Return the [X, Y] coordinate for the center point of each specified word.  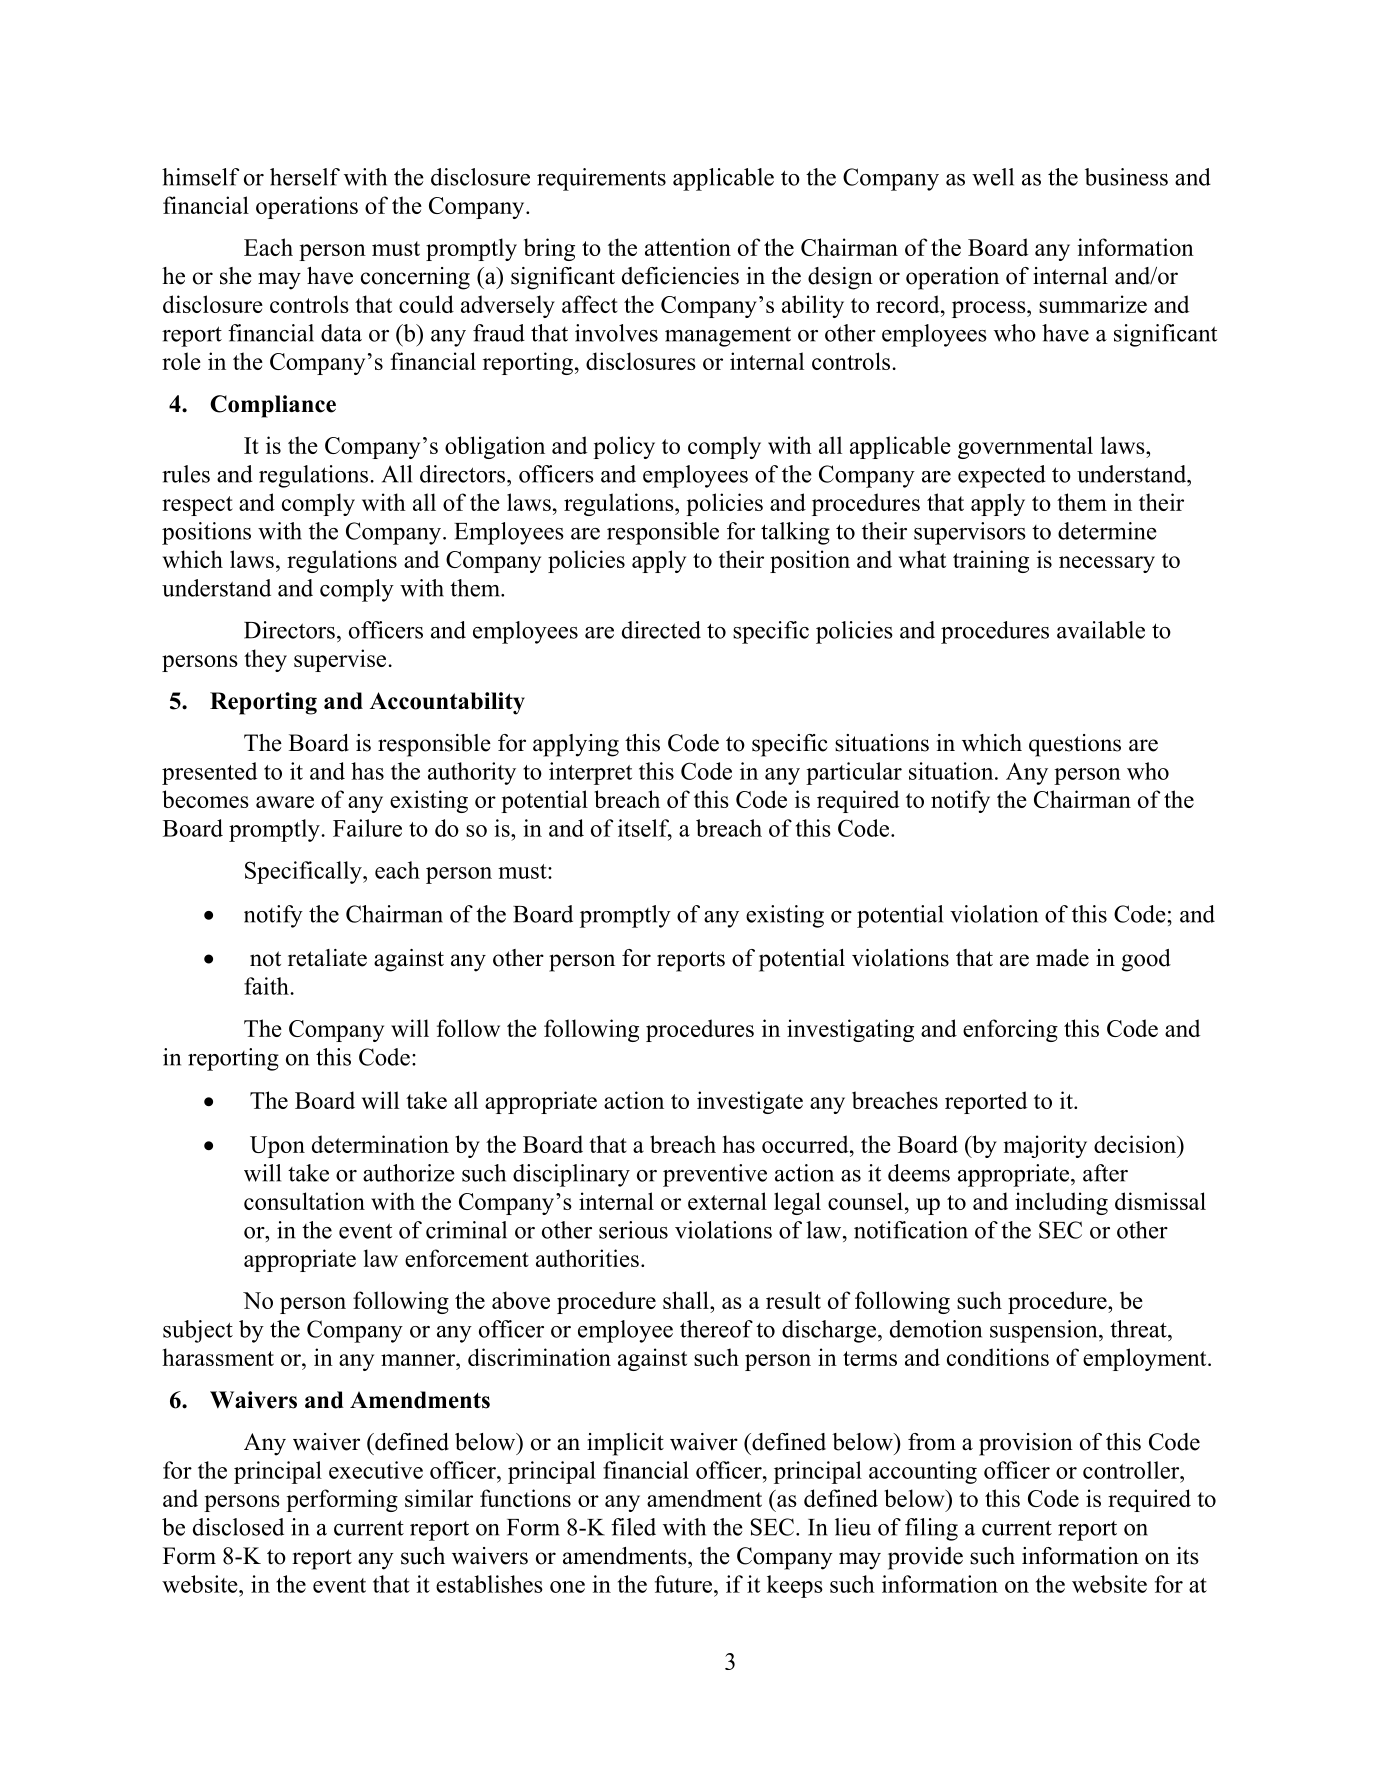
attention [688, 247]
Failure [367, 828]
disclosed [238, 1527]
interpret [590, 773]
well [993, 177]
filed [633, 1527]
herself [305, 177]
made [1062, 958]
